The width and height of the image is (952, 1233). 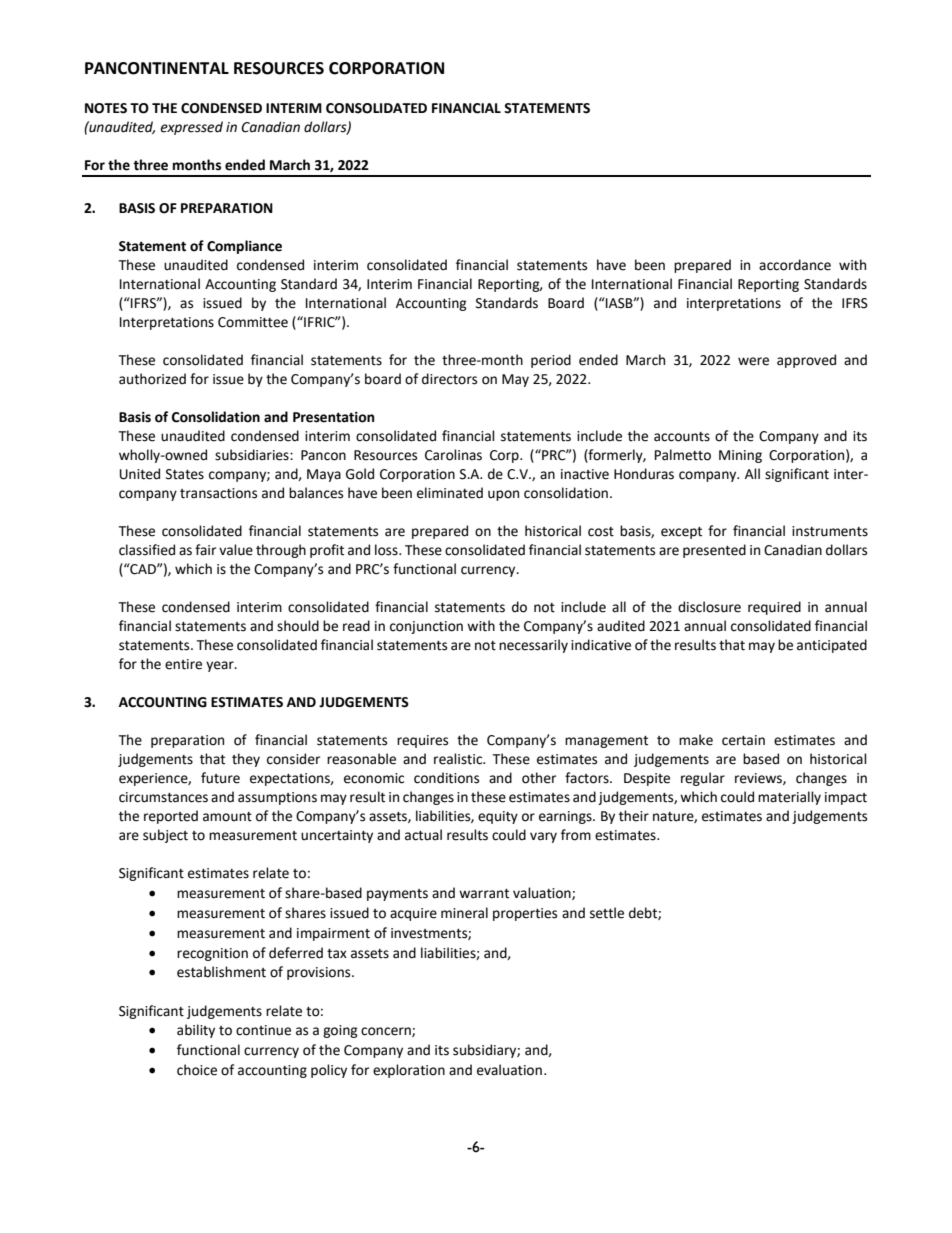 I want to click on accordance, so click(x=795, y=265).
